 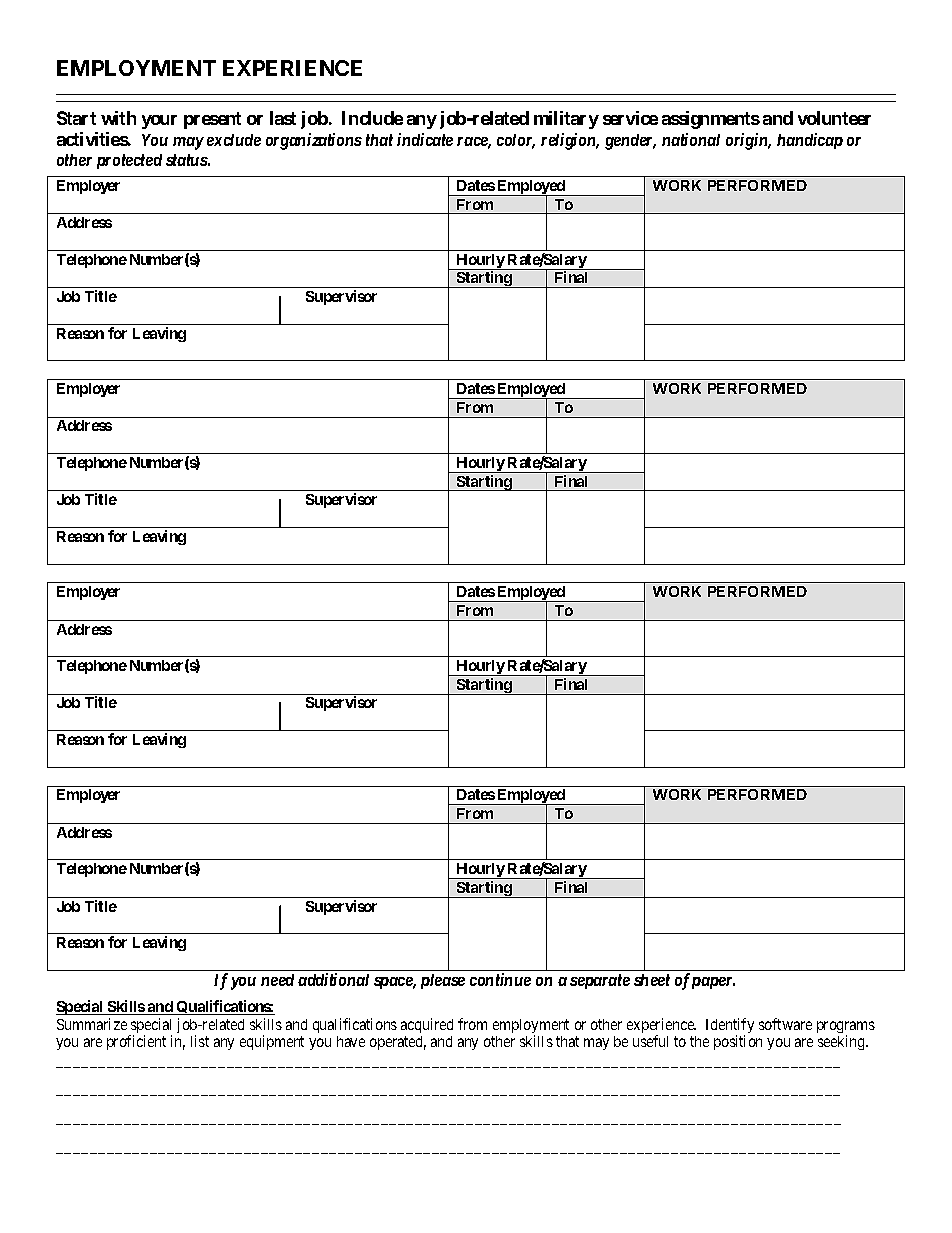 What do you see at coordinates (200, 1041) in the screenshot?
I see `list` at bounding box center [200, 1041].
